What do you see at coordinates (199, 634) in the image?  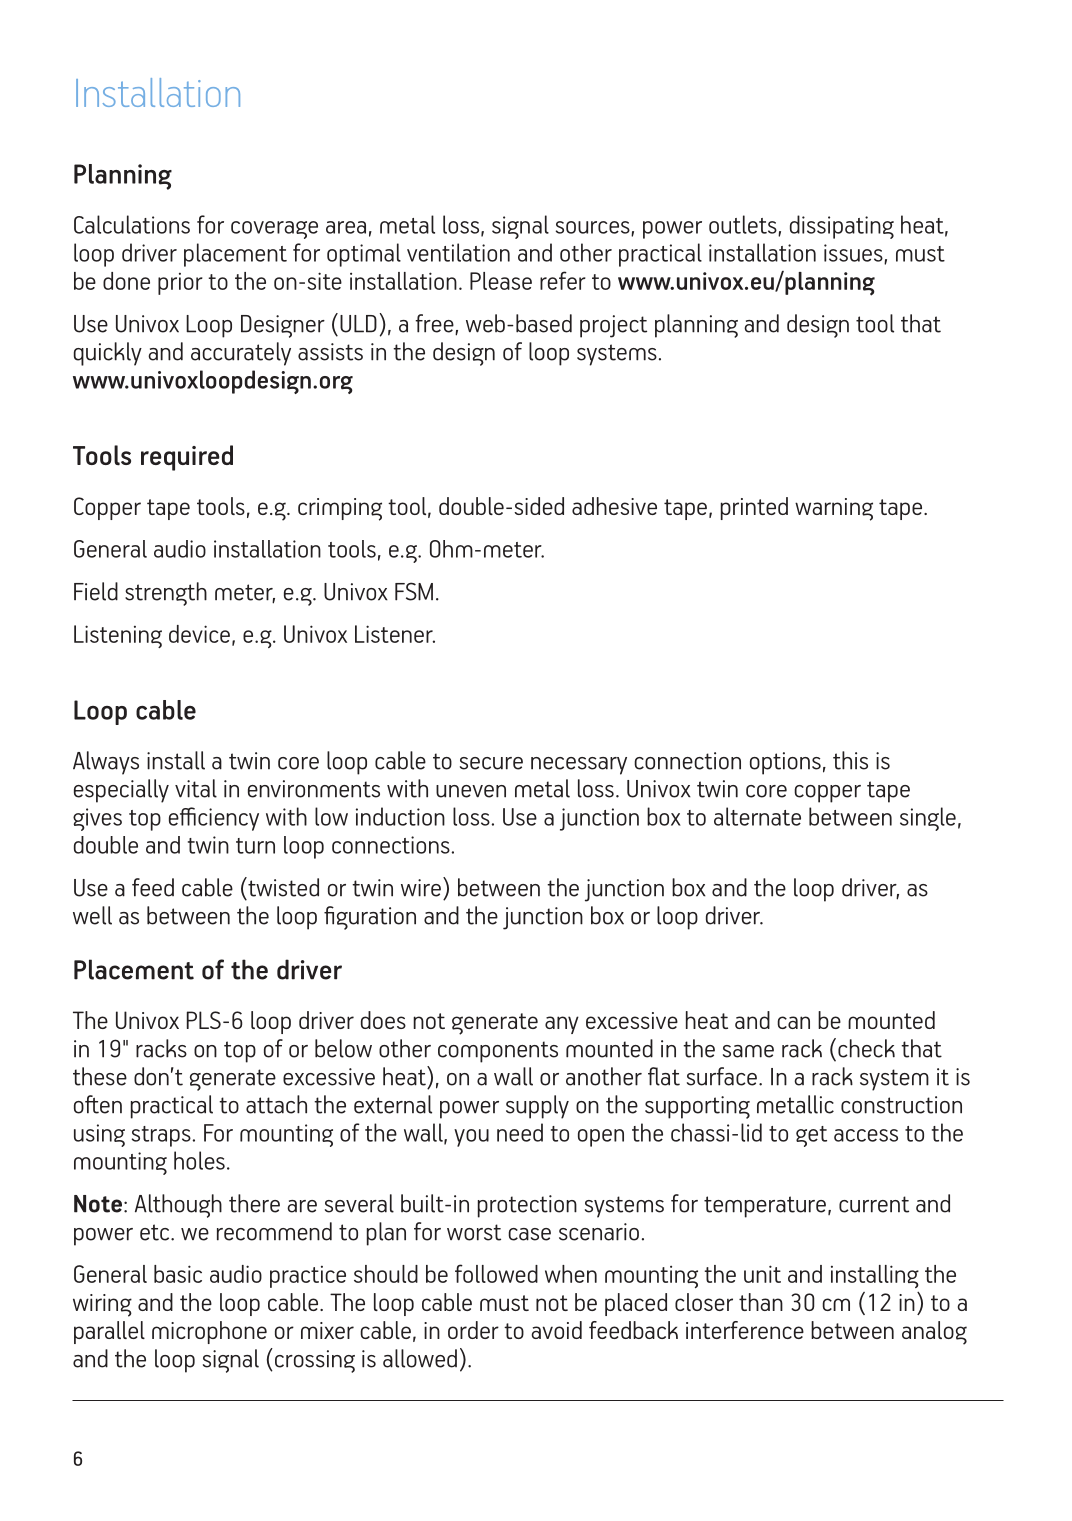 I see `device` at bounding box center [199, 634].
